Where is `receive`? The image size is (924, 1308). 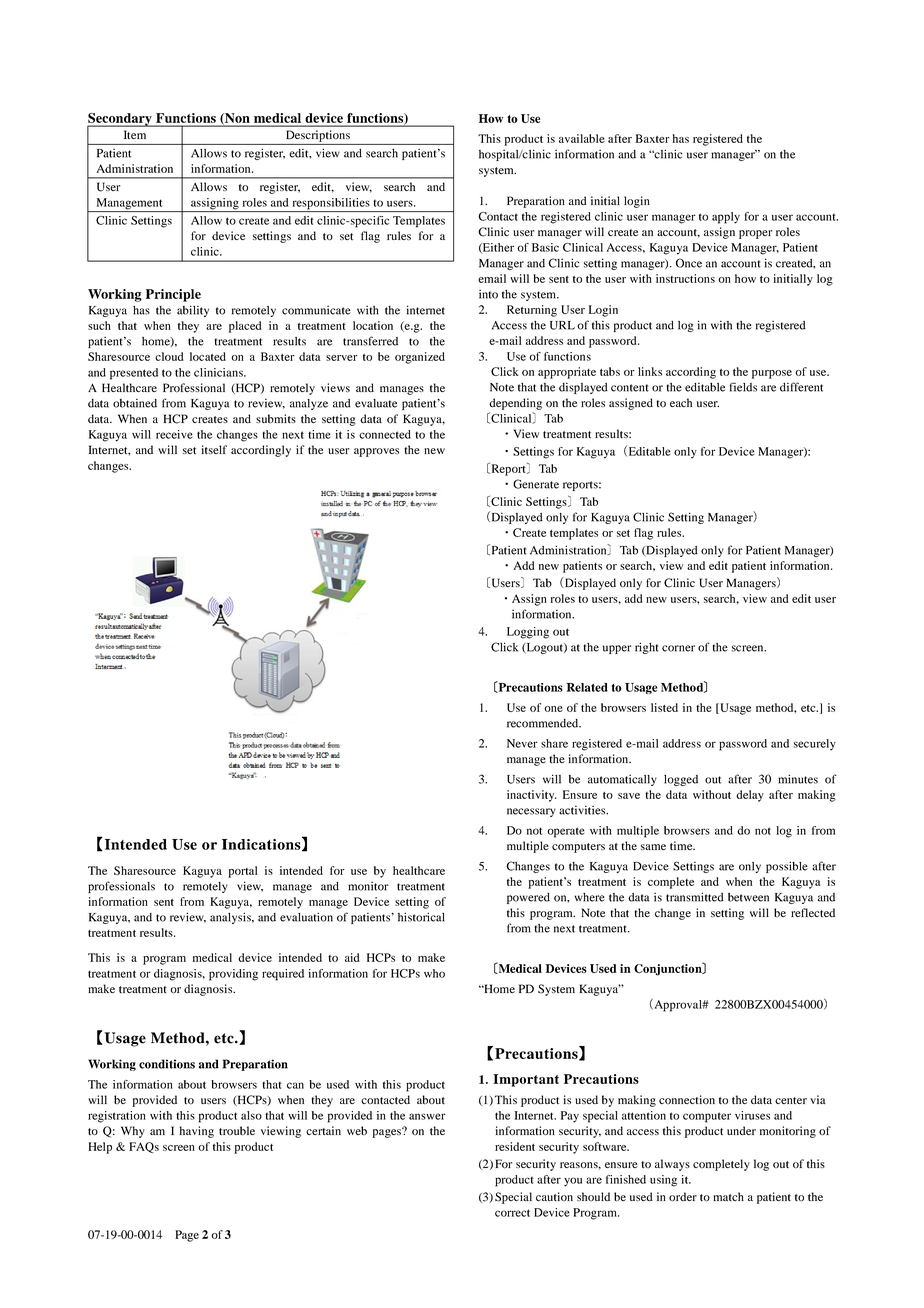 receive is located at coordinates (174, 434).
